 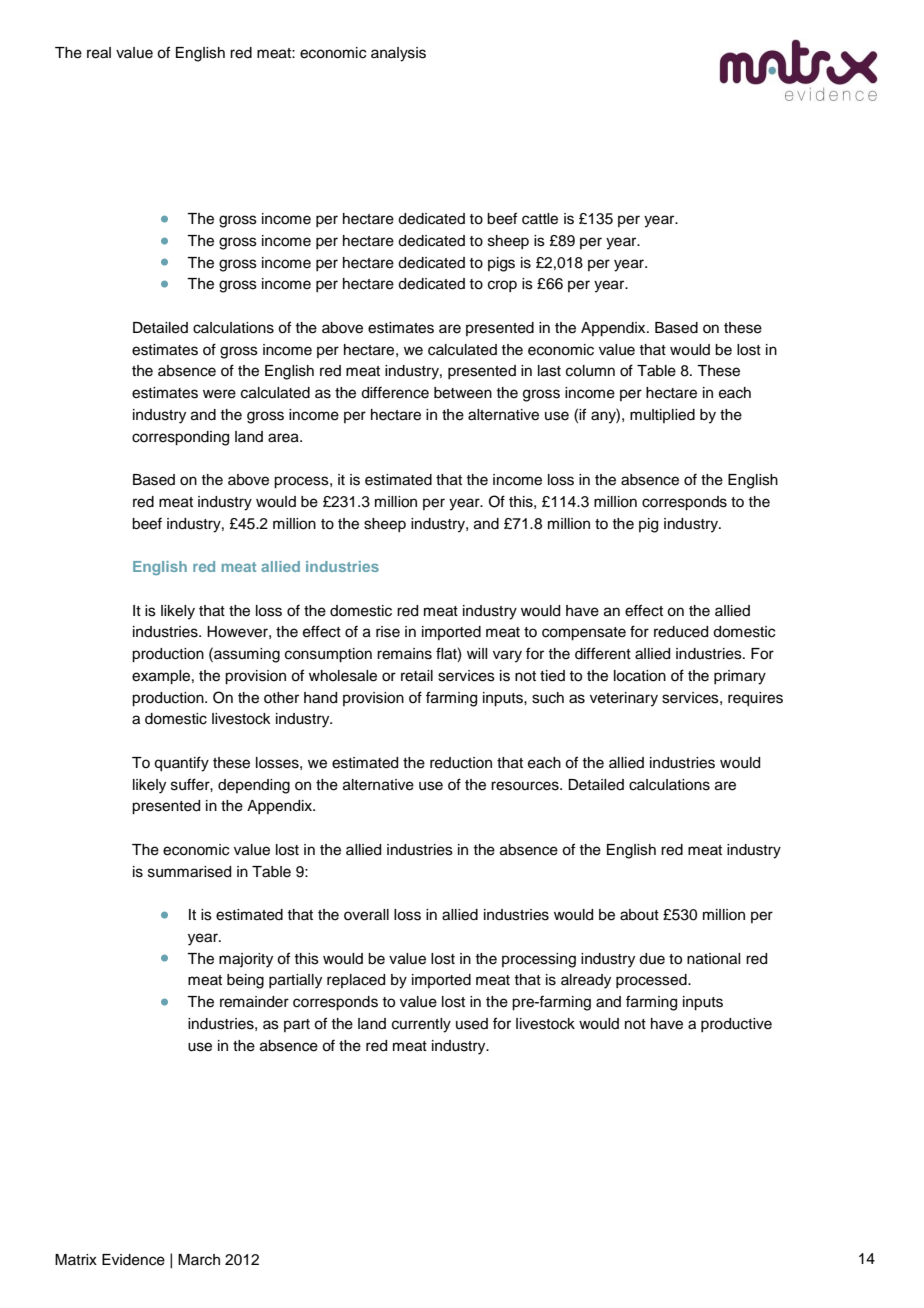 What do you see at coordinates (395, 392) in the document?
I see `difference` at bounding box center [395, 392].
